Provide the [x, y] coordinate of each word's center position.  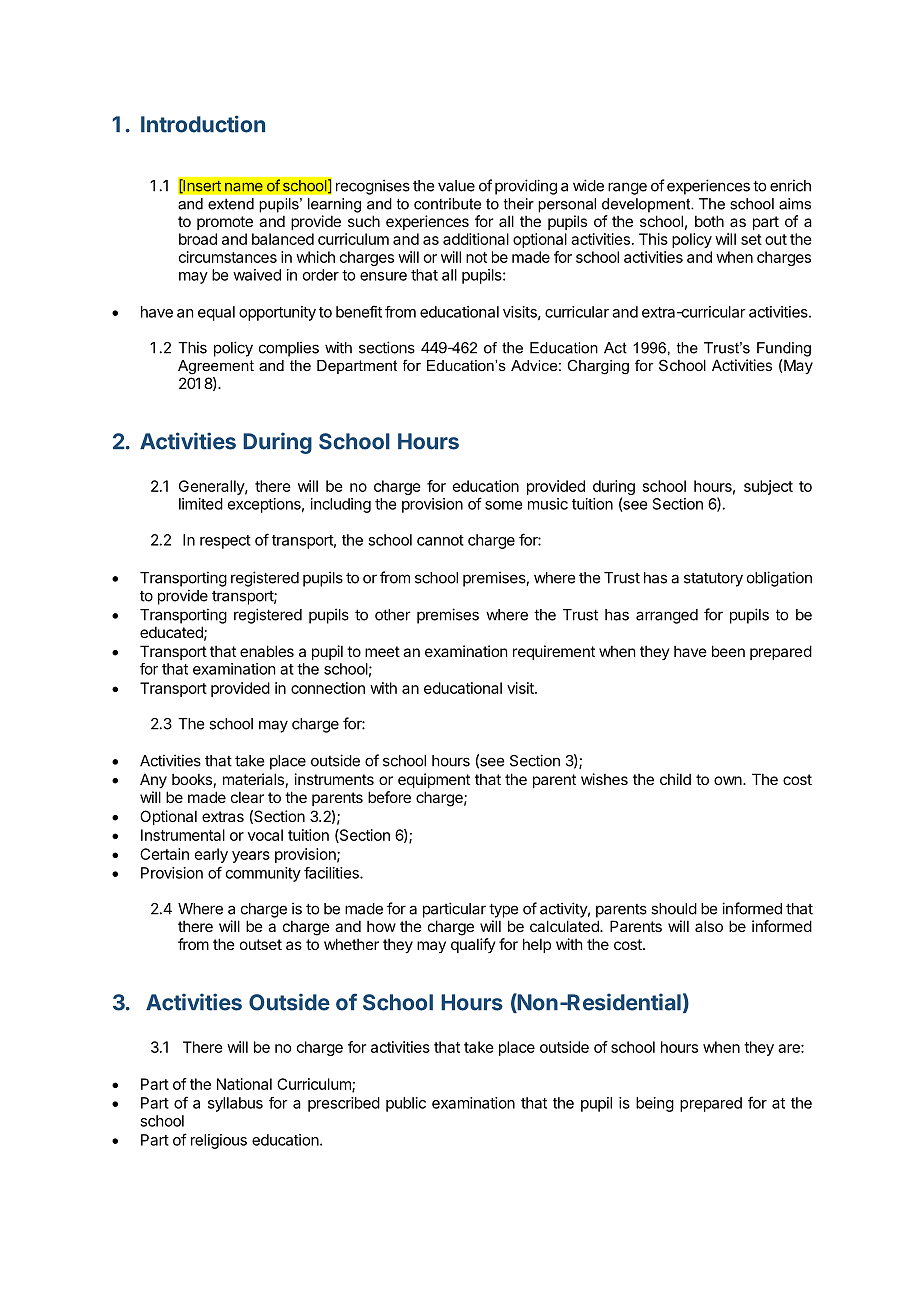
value [456, 186]
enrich [790, 185]
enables [267, 651]
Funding [784, 349]
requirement [554, 652]
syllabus [235, 1104]
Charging [598, 367]
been [728, 651]
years [251, 857]
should [674, 909]
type [503, 910]
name [244, 187]
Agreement [216, 367]
